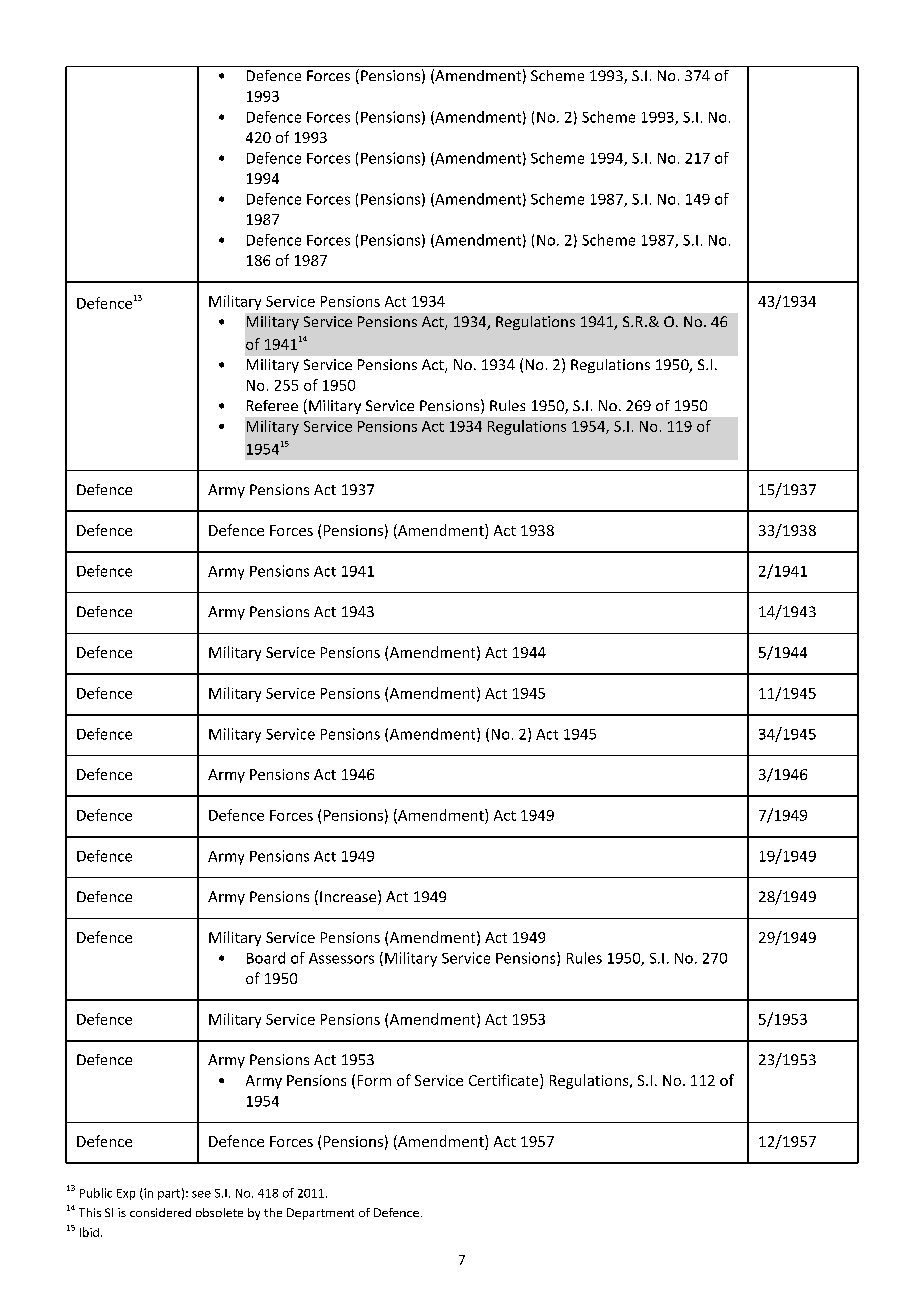  I want to click on Certificate, so click(505, 1080).
